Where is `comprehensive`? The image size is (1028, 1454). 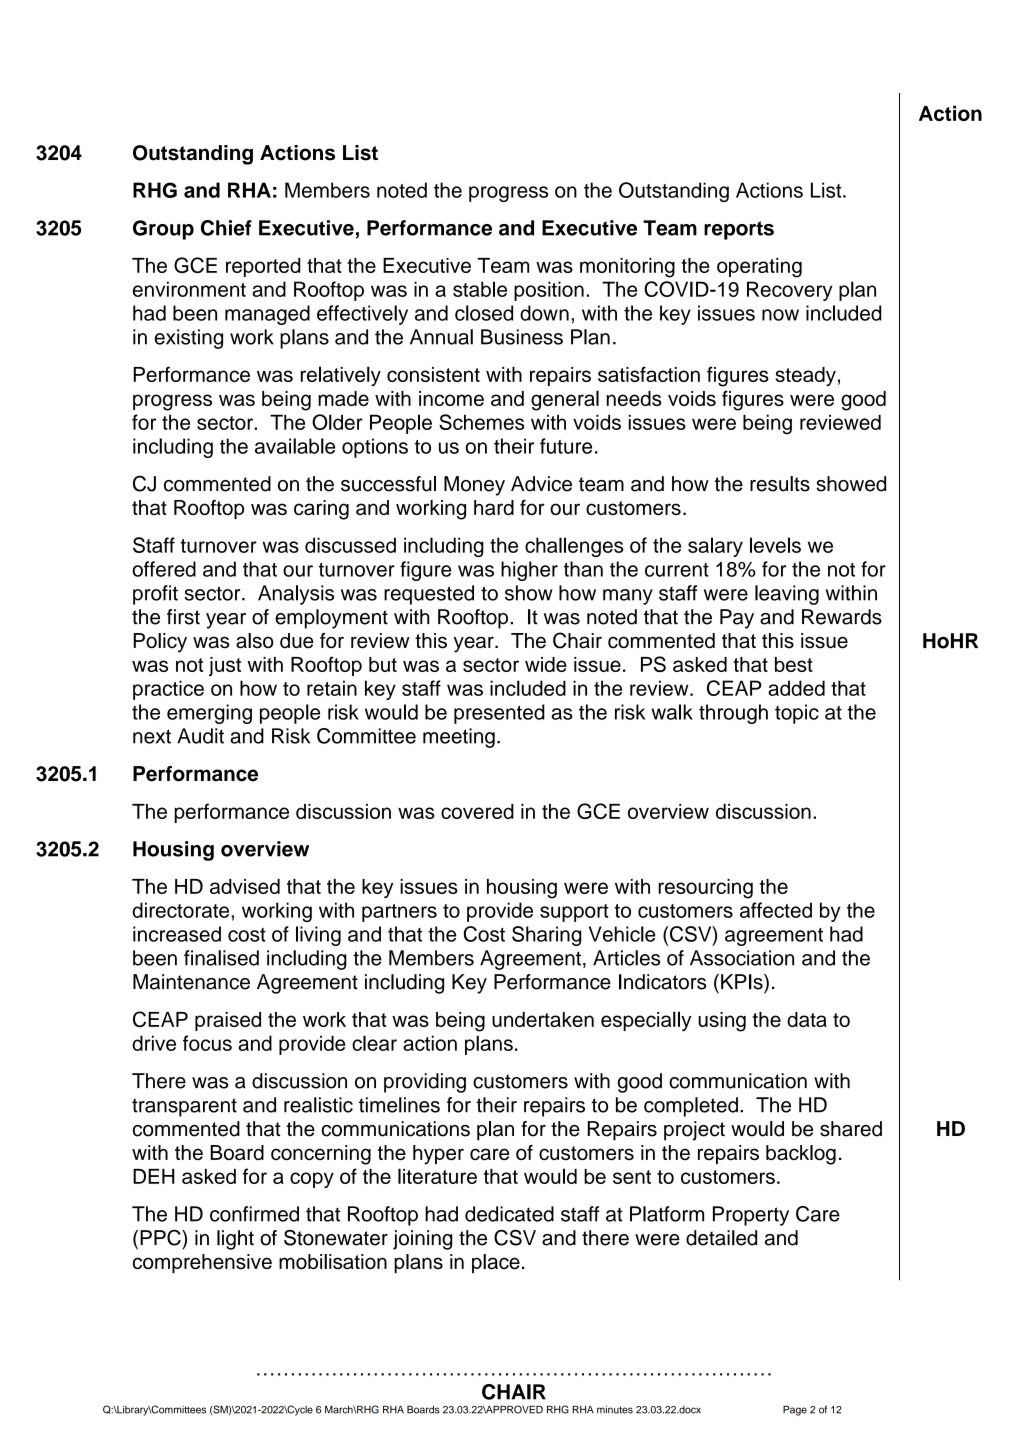
comprehensive is located at coordinates (202, 1263).
